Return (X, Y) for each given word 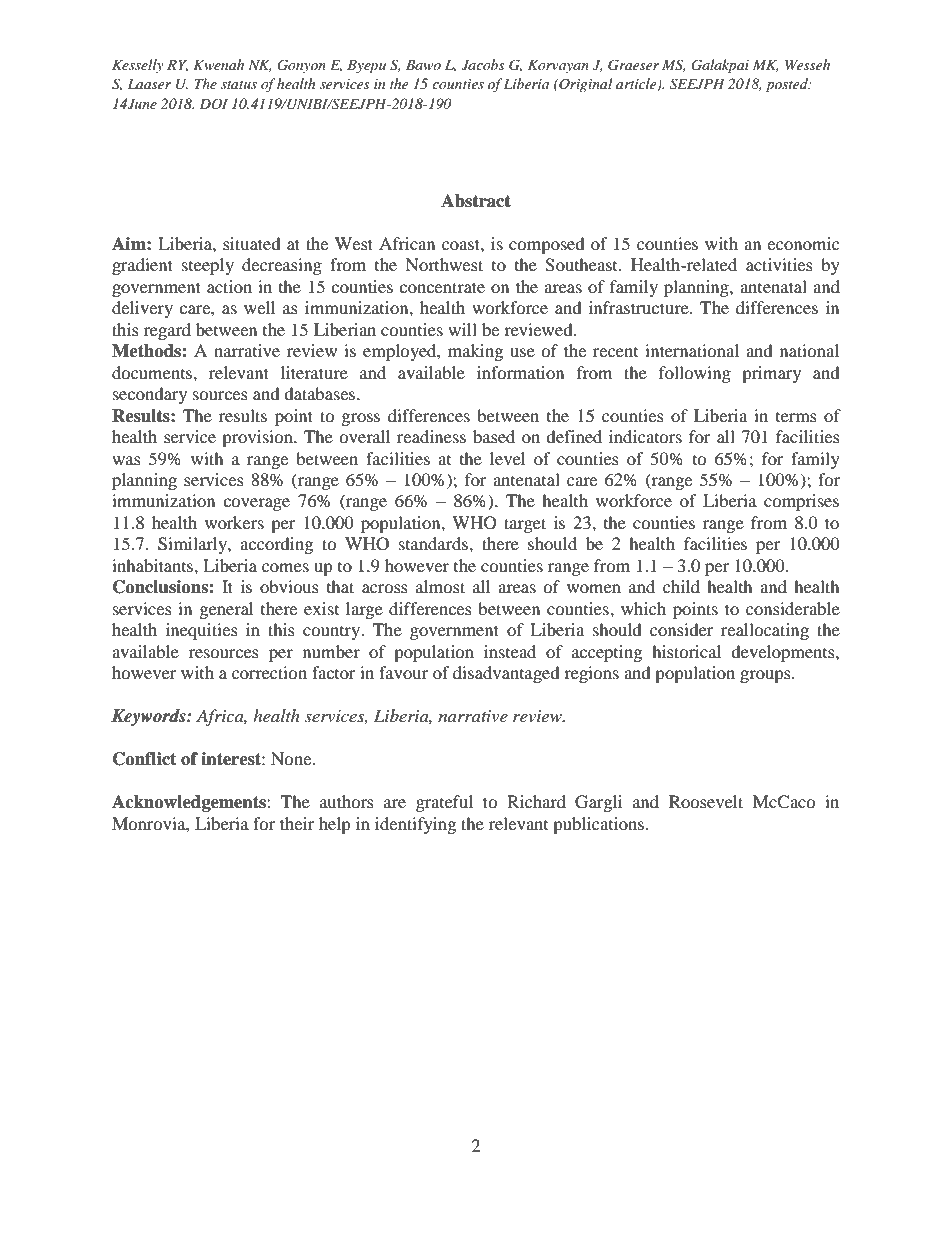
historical (686, 651)
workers (234, 522)
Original (585, 85)
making (475, 352)
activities (779, 264)
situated (252, 243)
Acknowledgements (190, 803)
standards (434, 543)
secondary (150, 395)
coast (462, 244)
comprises (801, 502)
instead (510, 651)
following (695, 374)
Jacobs (483, 65)
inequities (202, 631)
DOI (213, 104)
